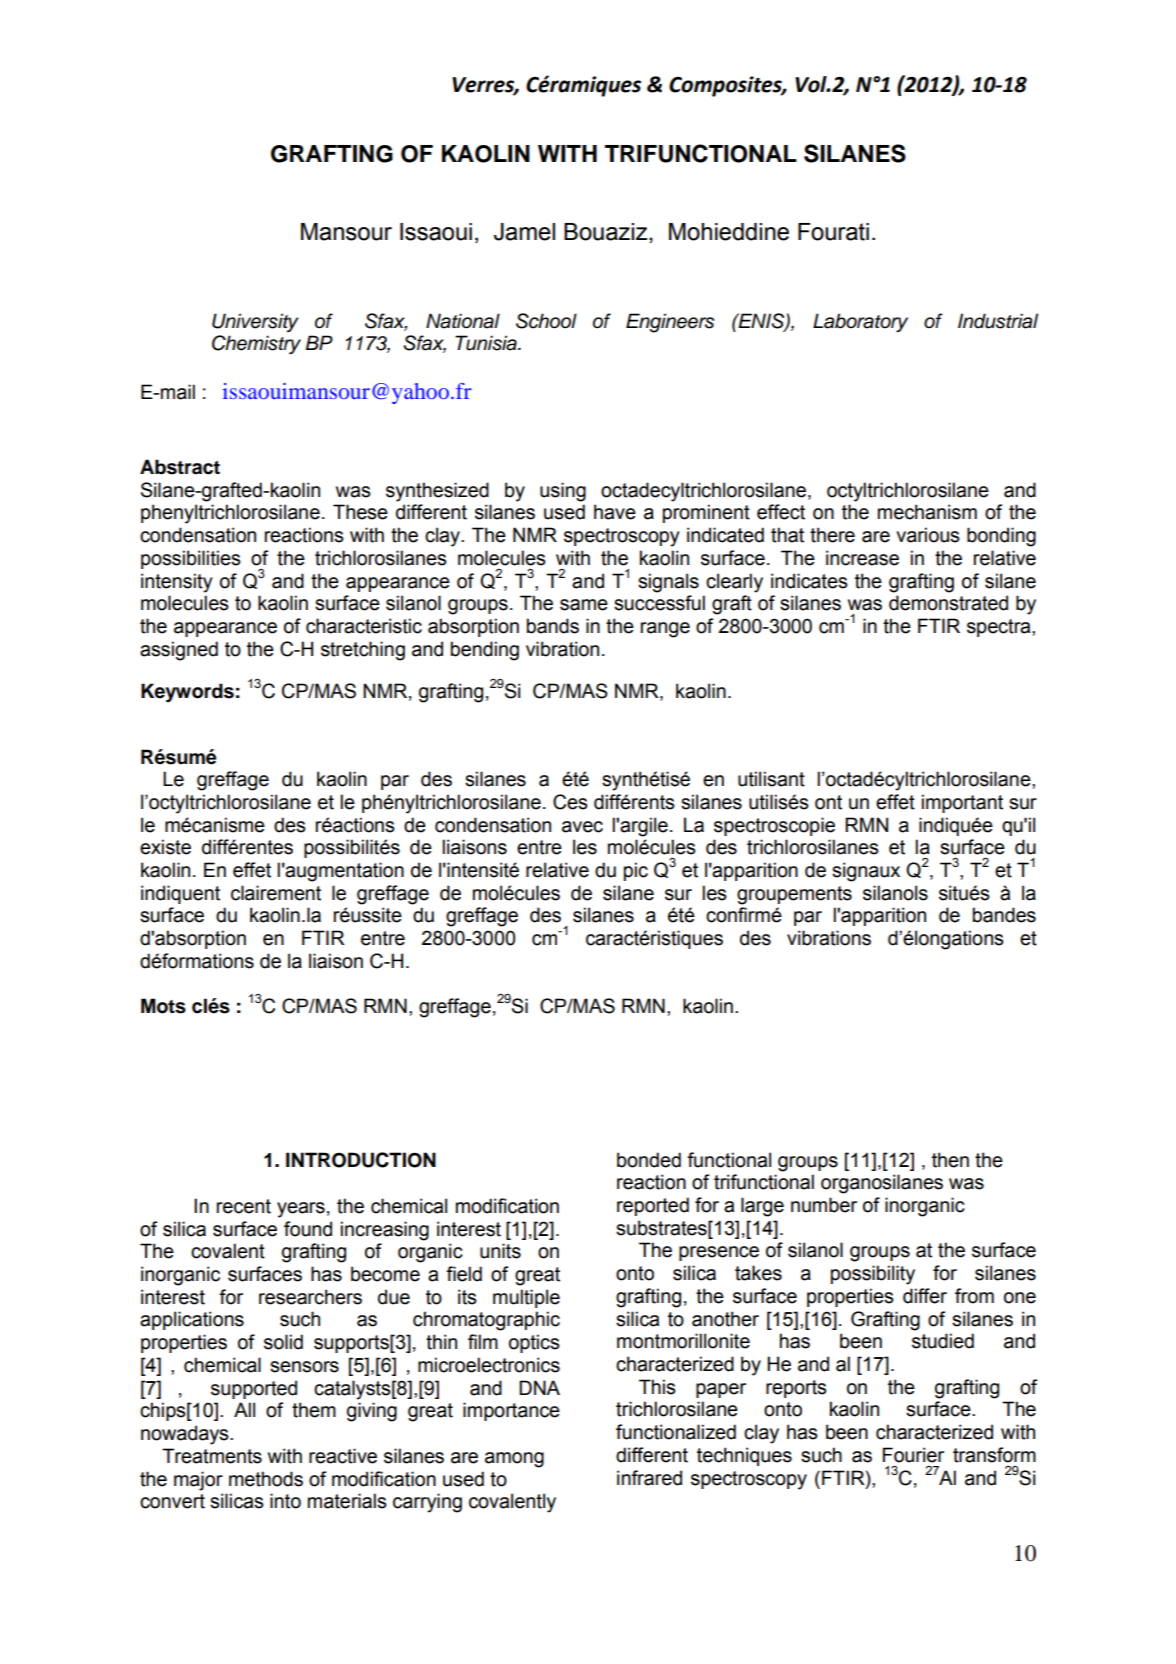 Image resolution: width=1176 pixels, height=1664 pixels. Describe the element at coordinates (256, 345) in the image. I see `Chemistry` at that location.
